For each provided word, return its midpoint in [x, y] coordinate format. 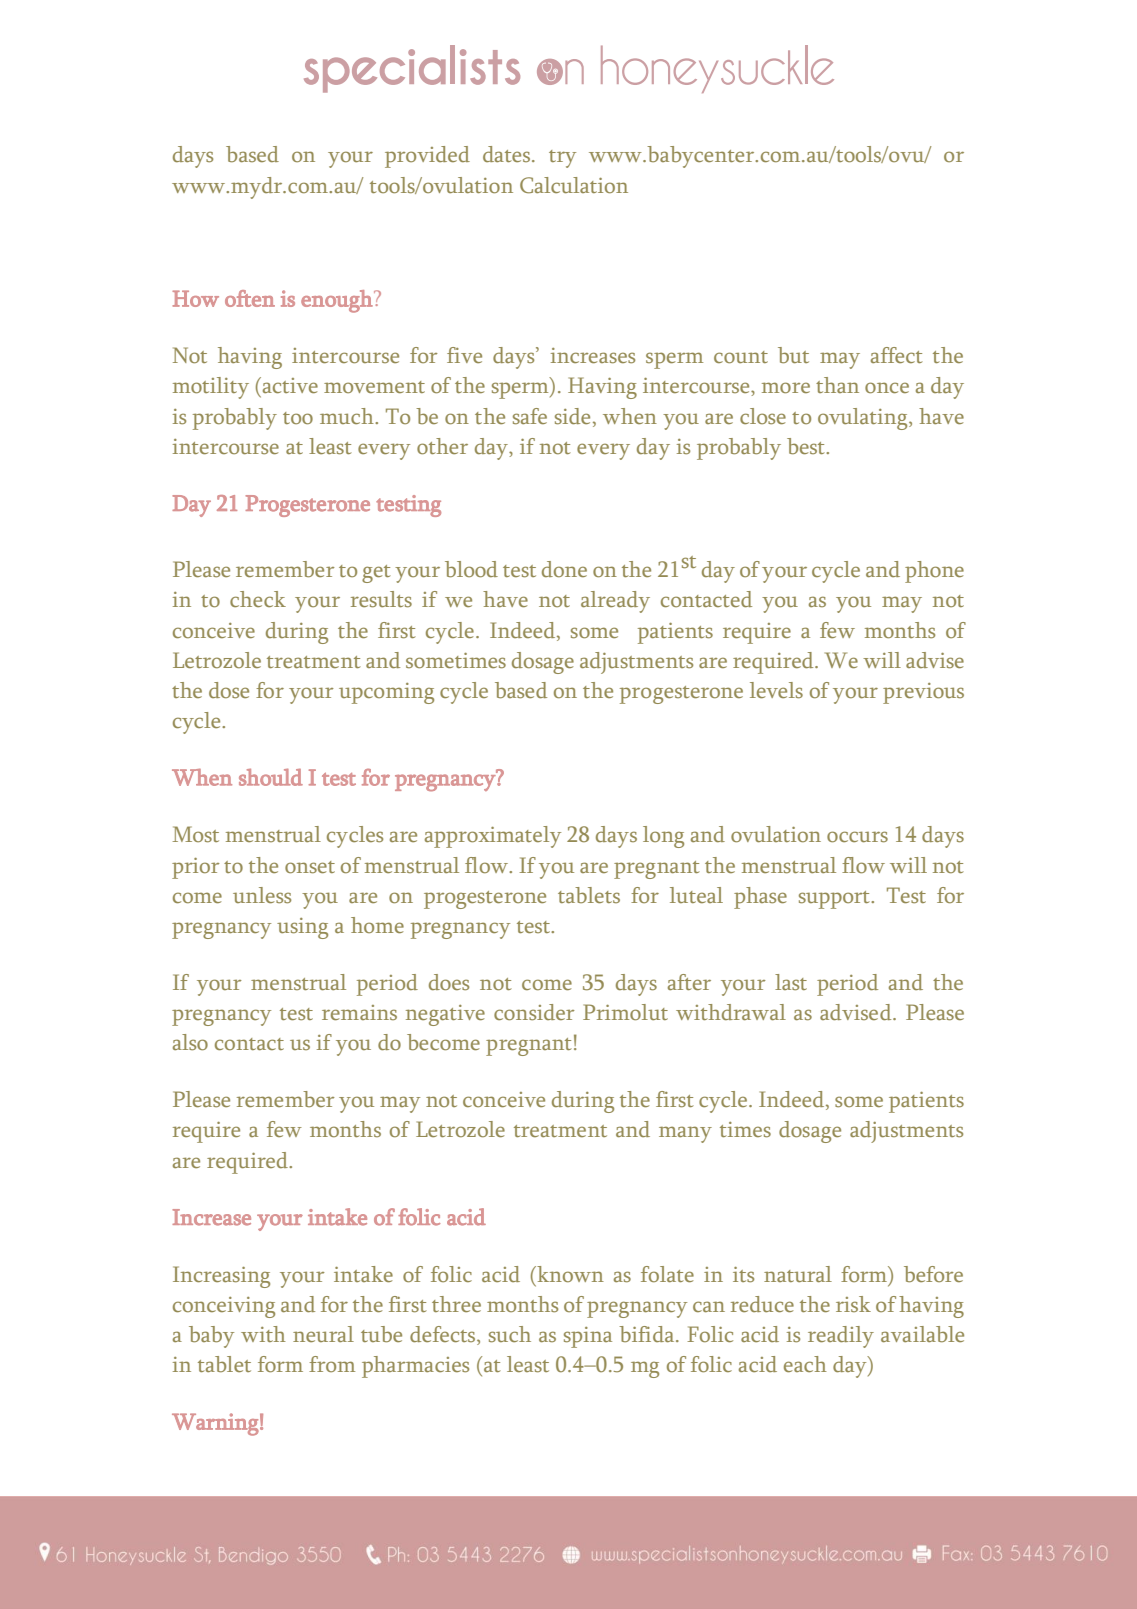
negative [445, 1015]
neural [323, 1334]
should [271, 777]
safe [530, 416]
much [348, 416]
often [250, 298]
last [791, 982]
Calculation [574, 185]
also [190, 1042]
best [807, 446]
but [793, 355]
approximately [493, 837]
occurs [857, 837]
